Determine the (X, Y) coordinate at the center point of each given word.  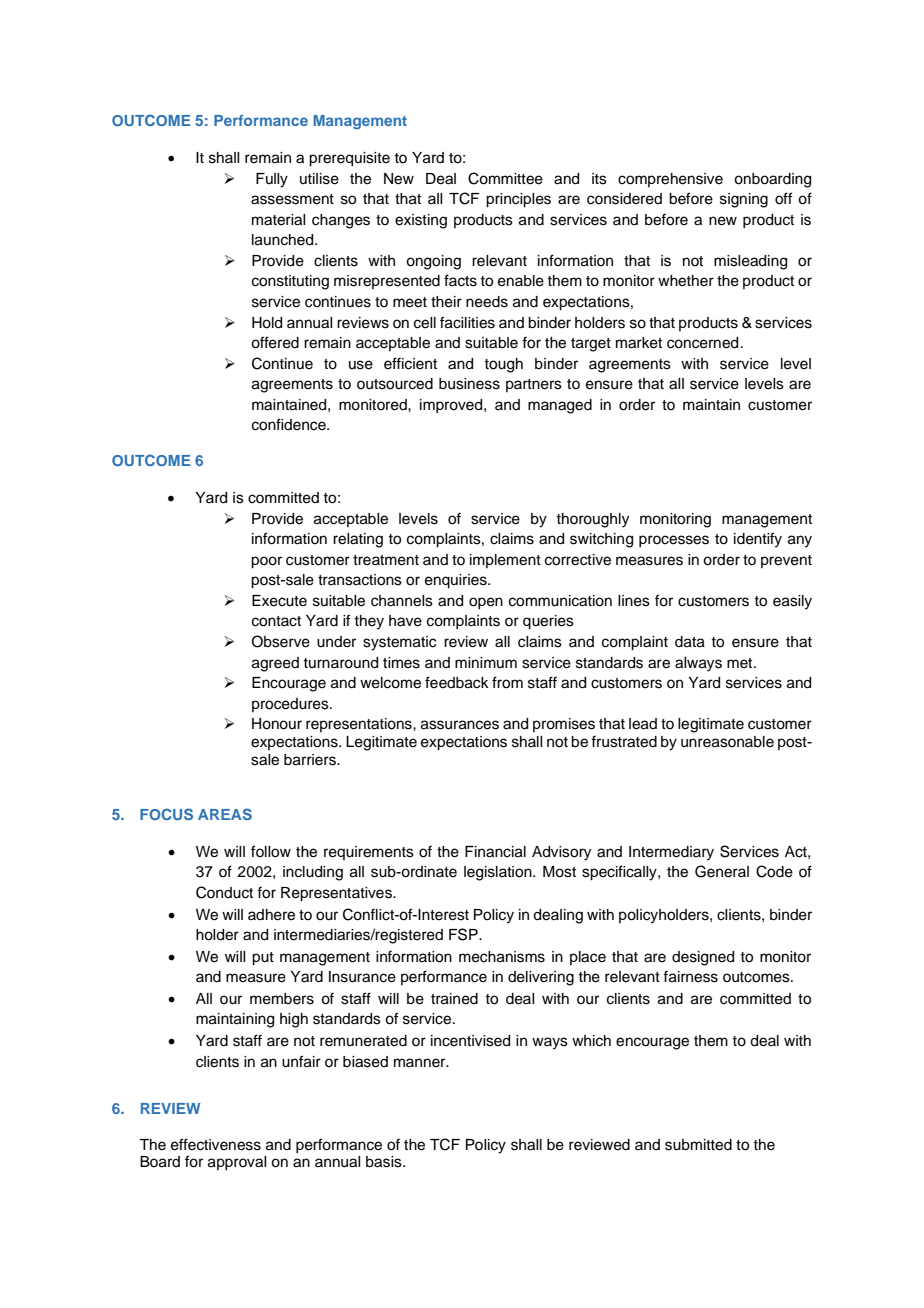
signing (744, 200)
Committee (505, 178)
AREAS (225, 814)
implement (505, 561)
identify (758, 540)
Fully (272, 180)
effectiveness (216, 1144)
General (722, 871)
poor (266, 562)
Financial (495, 852)
